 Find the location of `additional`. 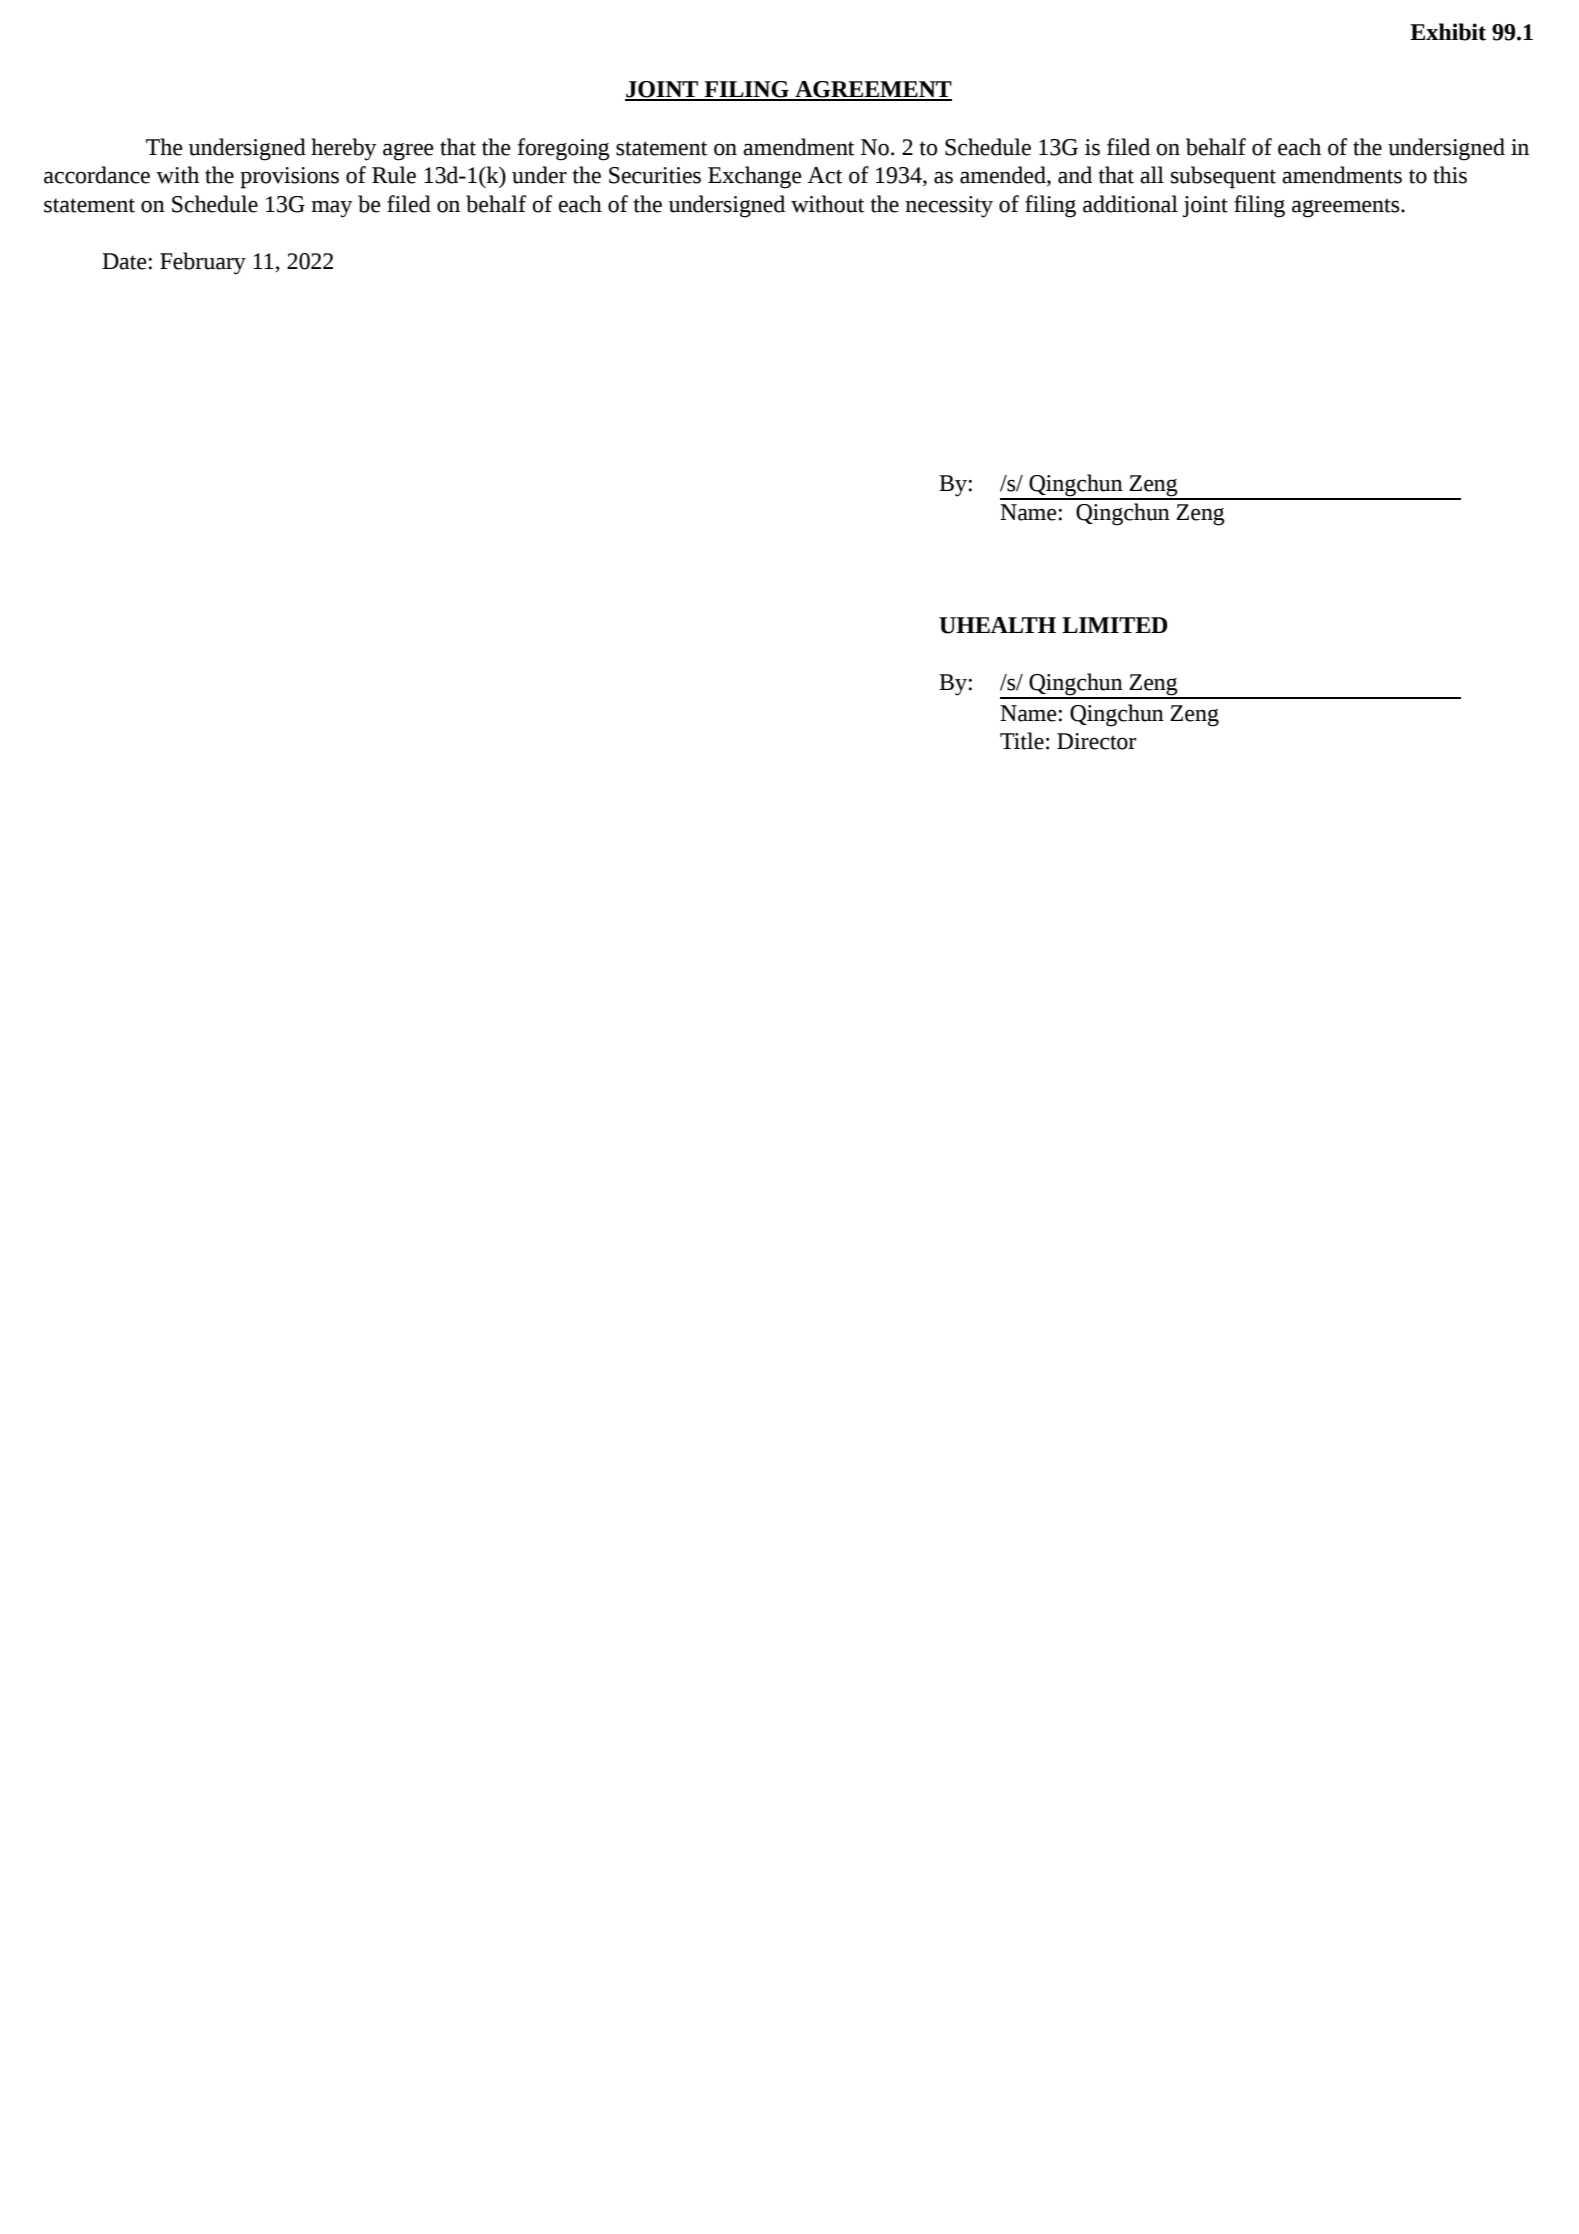

additional is located at coordinates (1130, 204).
